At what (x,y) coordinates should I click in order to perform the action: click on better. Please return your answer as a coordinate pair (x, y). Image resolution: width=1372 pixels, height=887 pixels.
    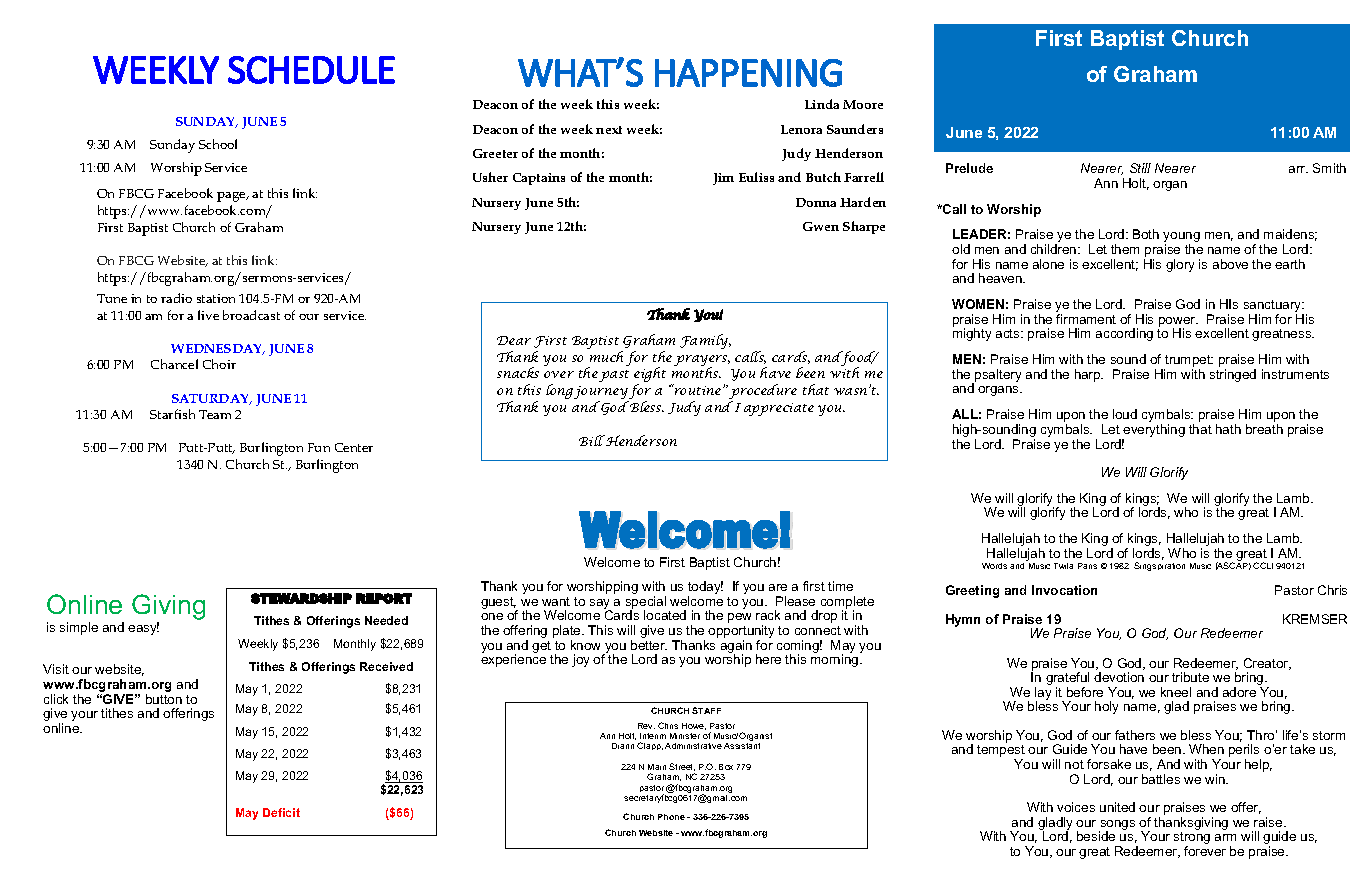
    Looking at the image, I should click on (649, 645).
